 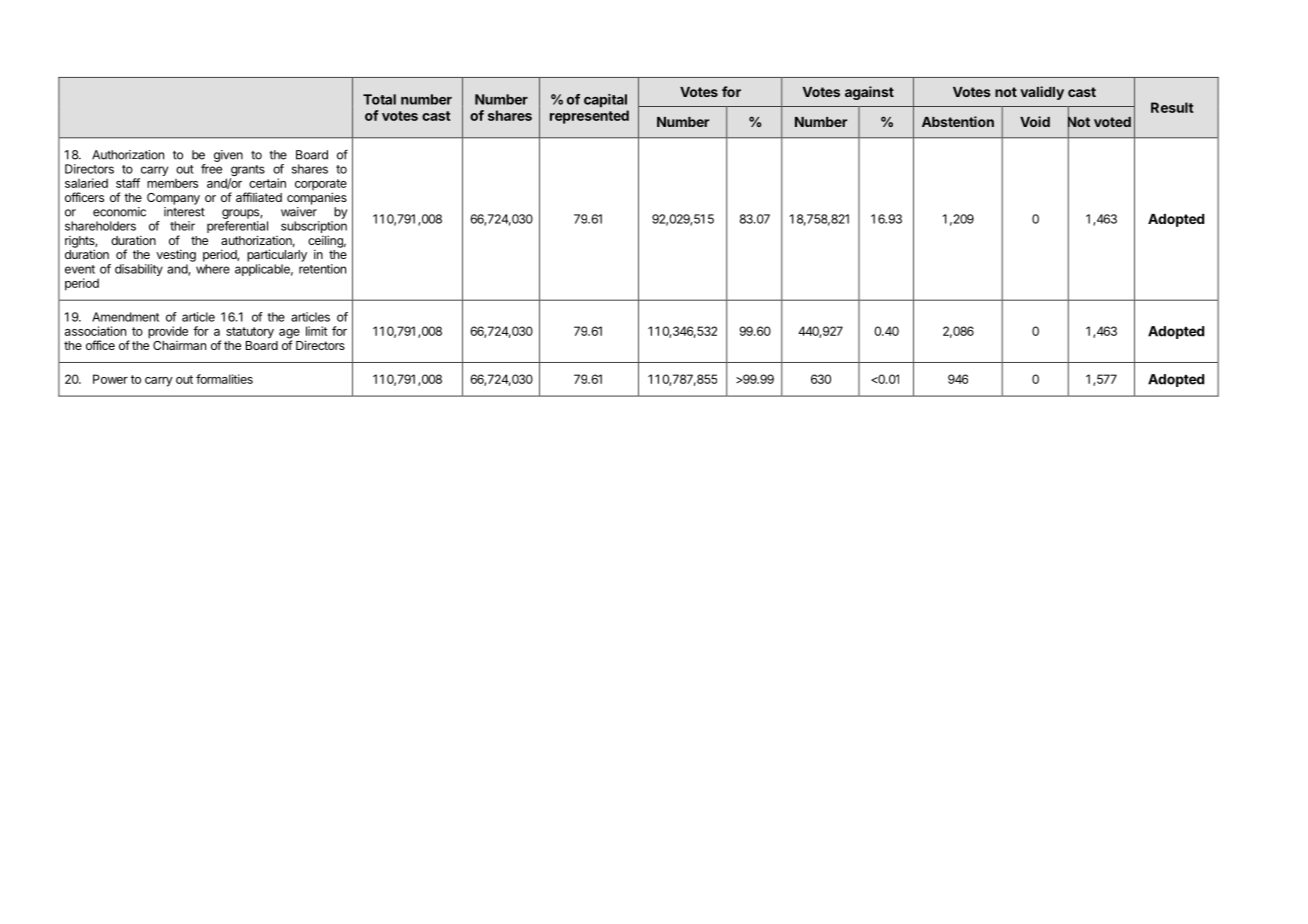 I want to click on formalities, so click(x=224, y=379).
